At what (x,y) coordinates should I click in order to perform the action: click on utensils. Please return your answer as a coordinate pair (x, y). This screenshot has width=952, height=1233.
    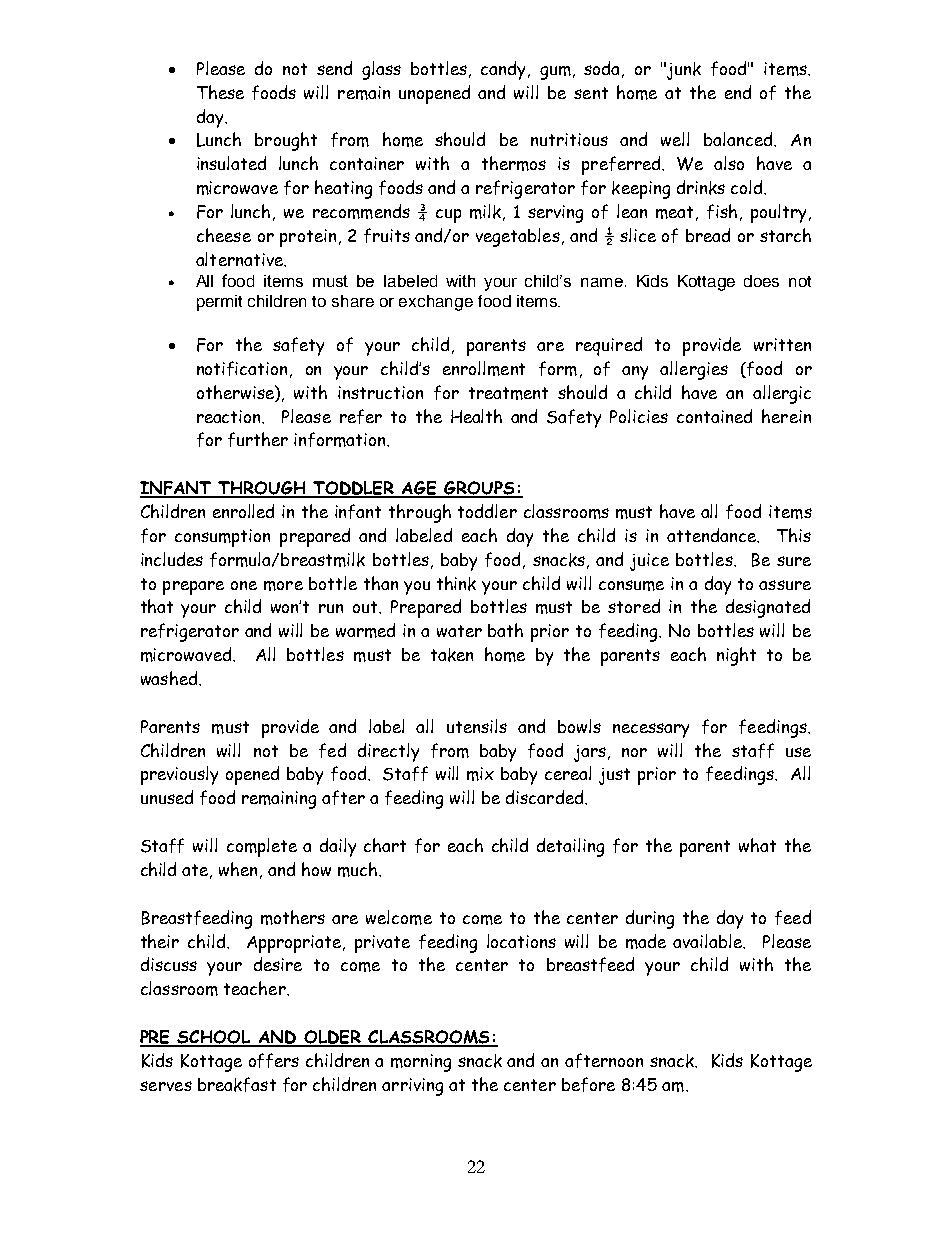
    Looking at the image, I should click on (477, 726).
